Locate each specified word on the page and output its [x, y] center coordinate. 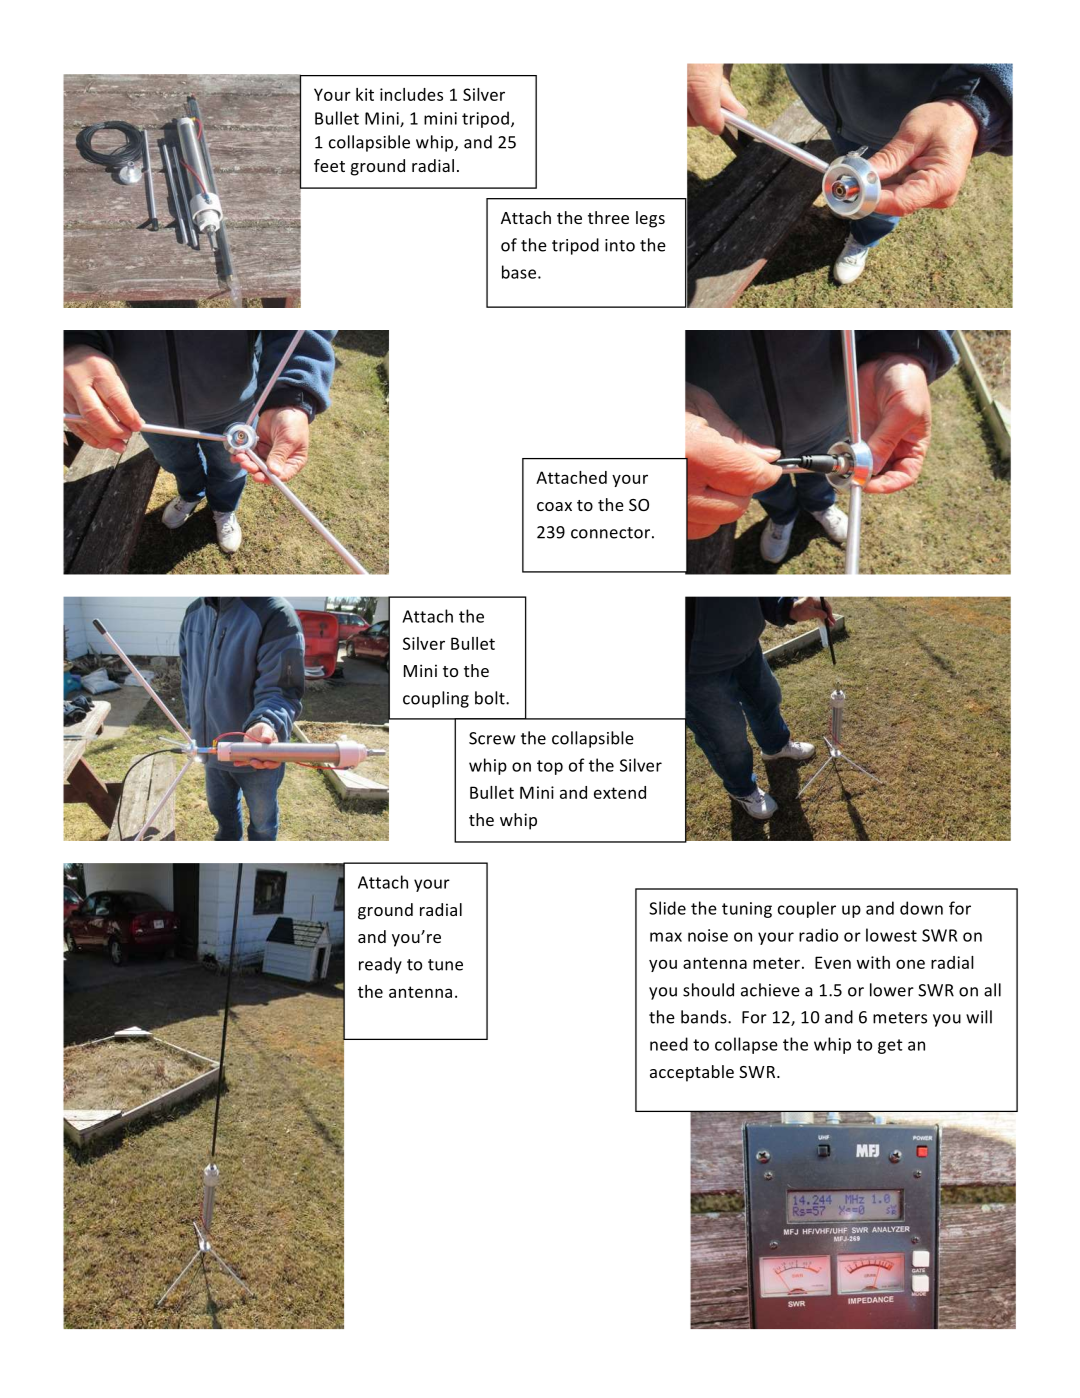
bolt [491, 698]
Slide [667, 908]
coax [554, 506]
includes [411, 94]
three [608, 217]
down [921, 908]
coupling [436, 699]
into [620, 245]
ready [380, 965]
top [550, 767]
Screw [492, 738]
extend [620, 792]
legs [650, 219]
